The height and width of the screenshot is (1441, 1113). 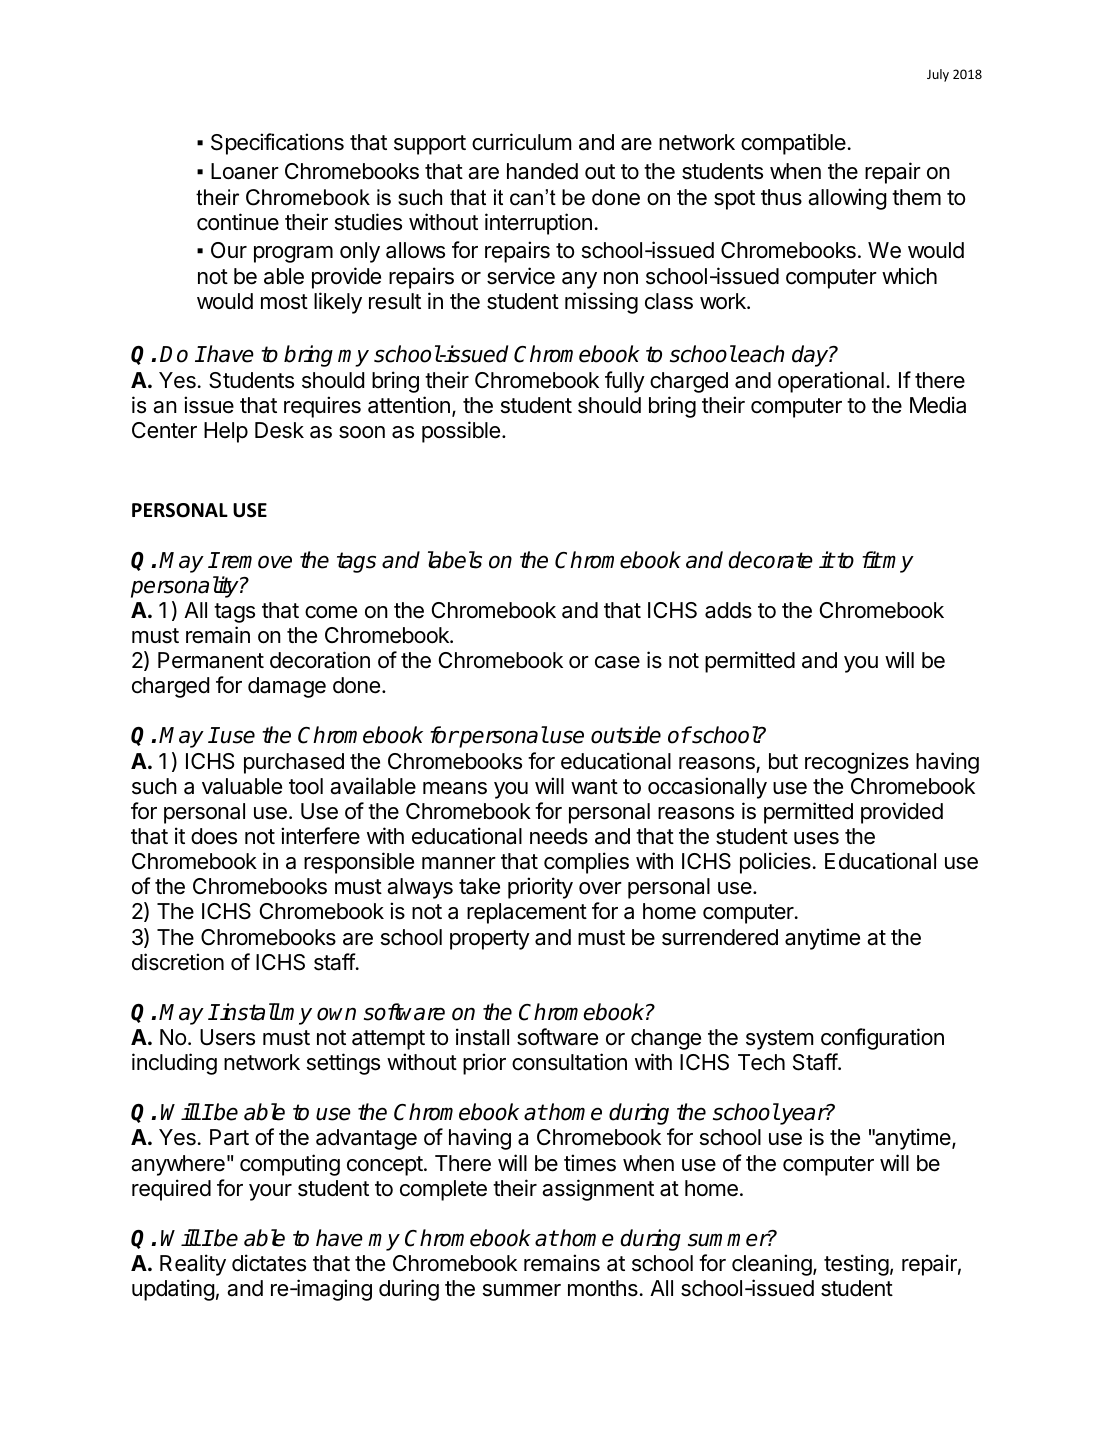 What do you see at coordinates (625, 382) in the screenshot?
I see `fully` at bounding box center [625, 382].
